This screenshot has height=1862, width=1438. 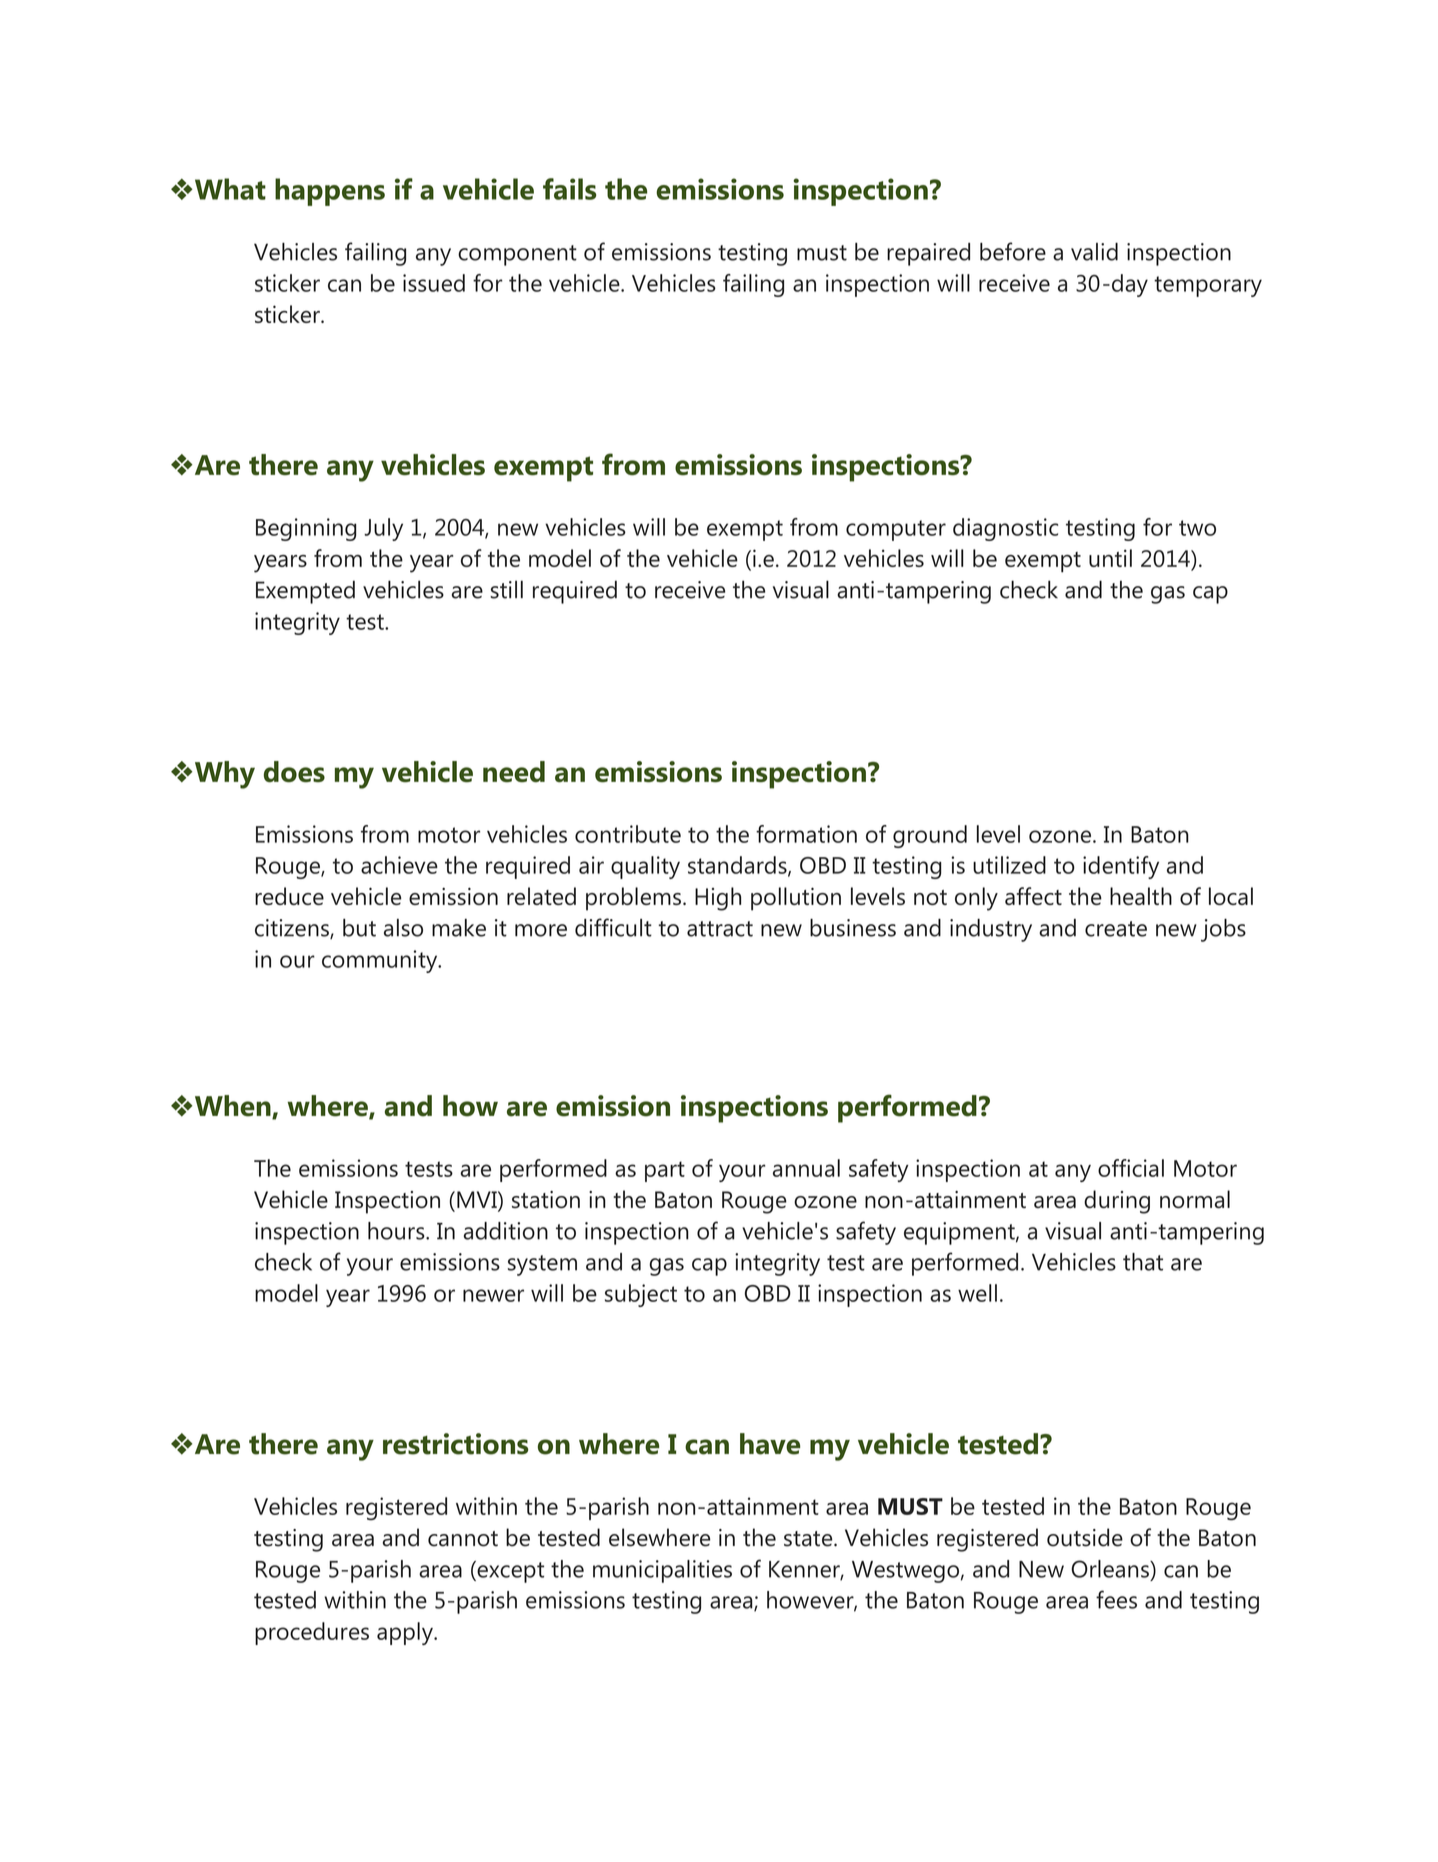 I want to click on pollution, so click(x=796, y=899).
